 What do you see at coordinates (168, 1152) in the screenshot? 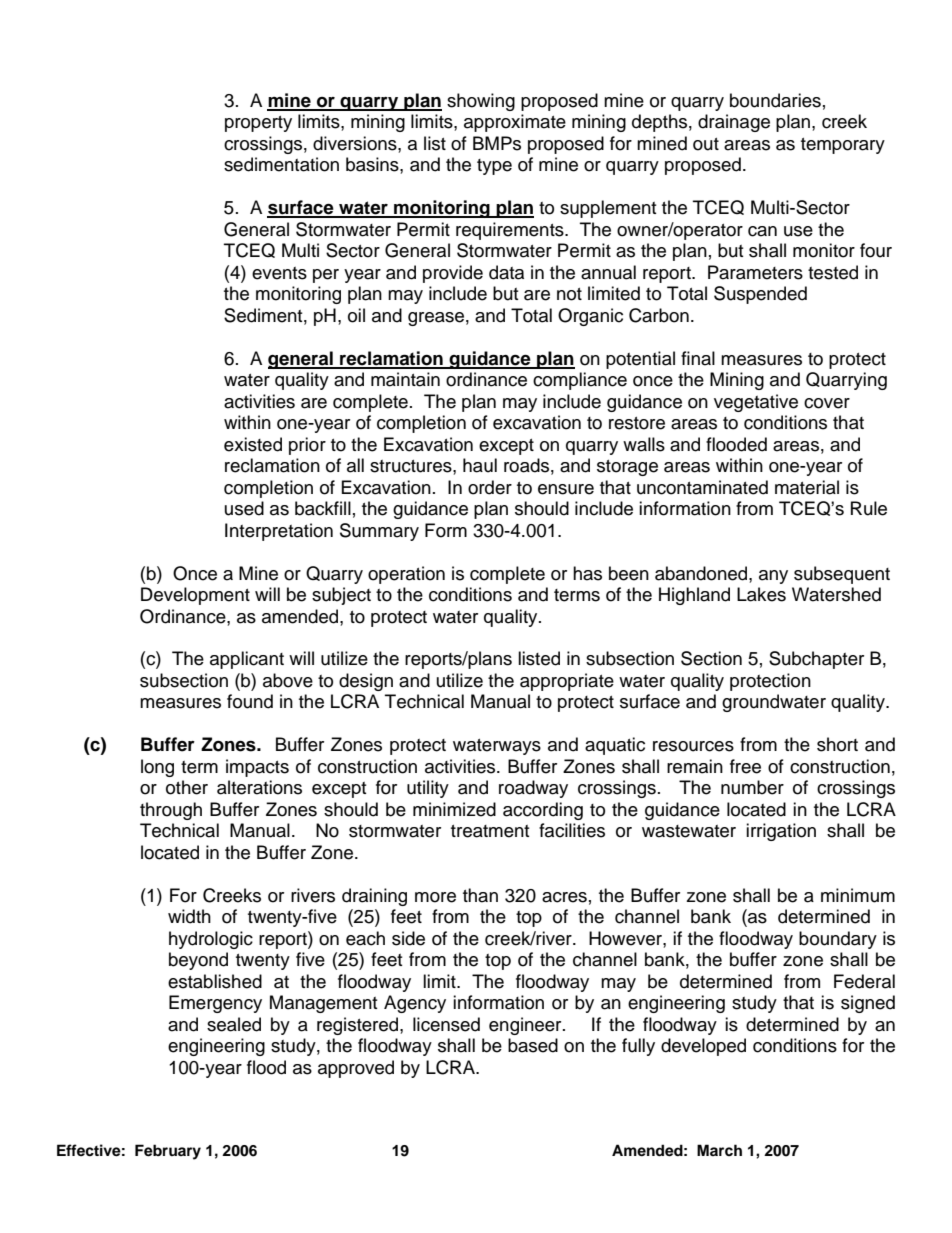
I see `February` at bounding box center [168, 1152].
